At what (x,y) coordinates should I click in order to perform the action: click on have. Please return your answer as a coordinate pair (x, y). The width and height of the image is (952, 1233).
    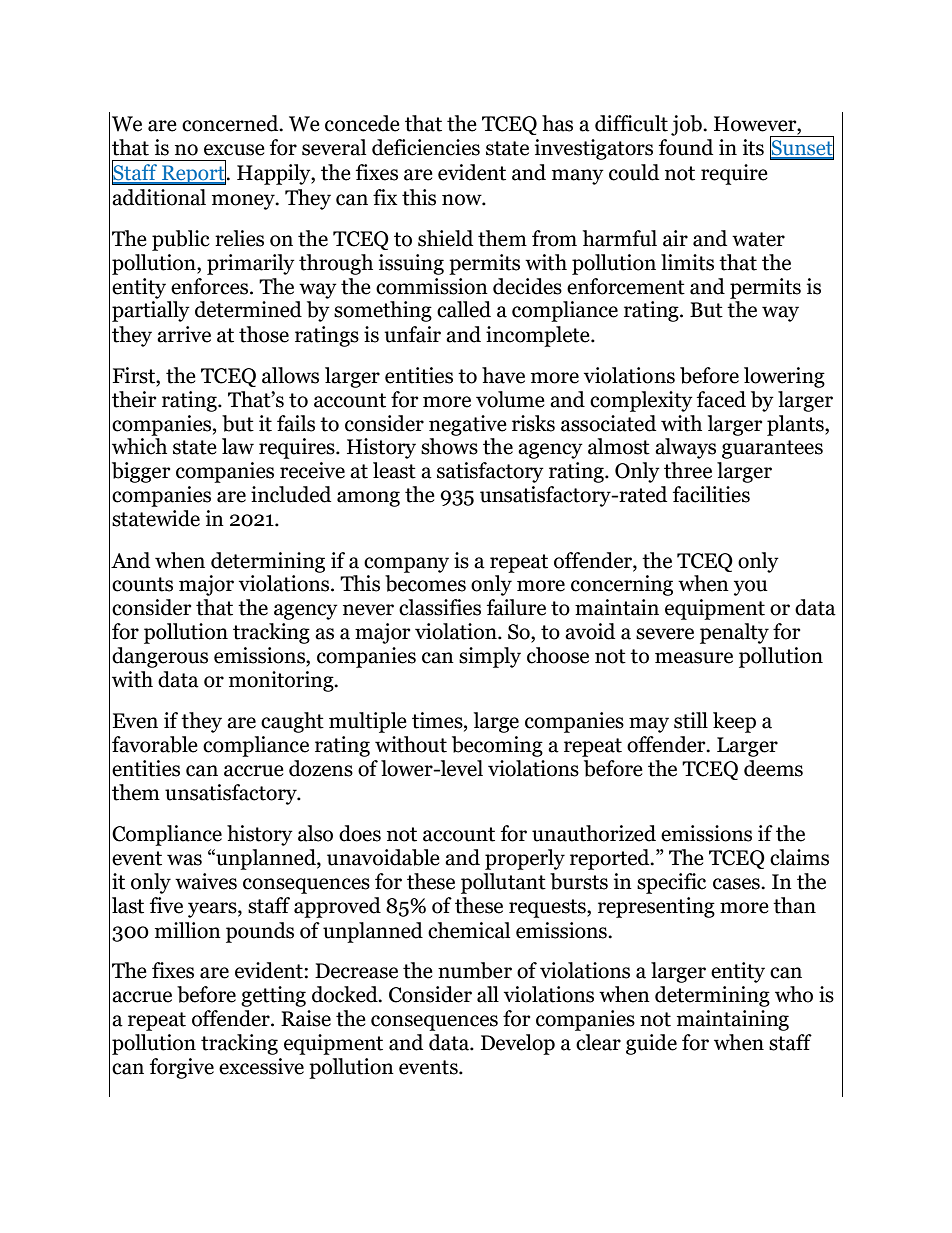
    Looking at the image, I should click on (503, 375).
